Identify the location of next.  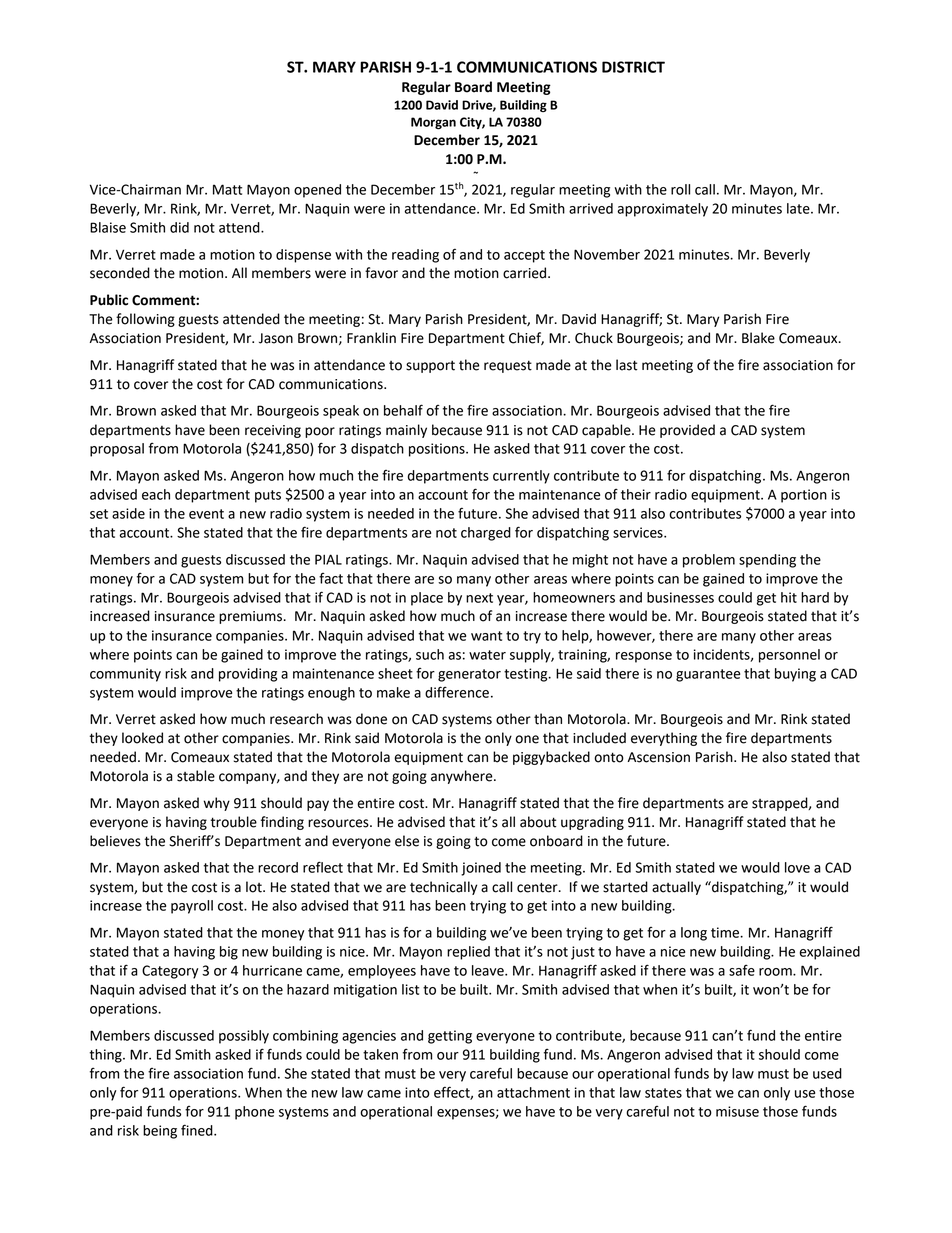
(479, 598).
